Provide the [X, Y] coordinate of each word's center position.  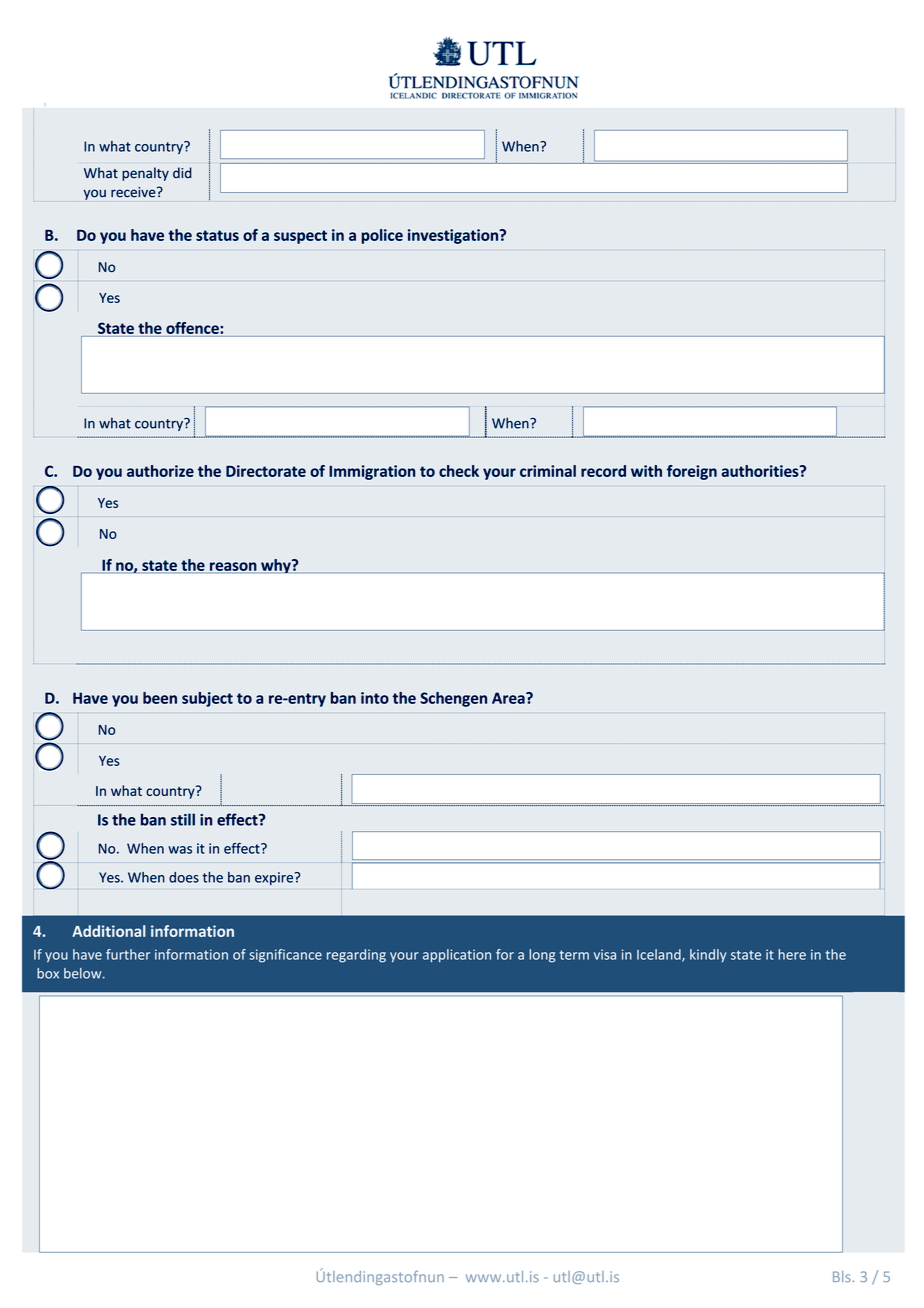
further [128, 954]
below [84, 973]
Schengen [453, 699]
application [457, 956]
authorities [761, 471]
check [459, 471]
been [160, 698]
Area [509, 698]
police [382, 236]
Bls [842, 1276]
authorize [160, 471]
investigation [454, 236]
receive [134, 192]
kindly [708, 956]
